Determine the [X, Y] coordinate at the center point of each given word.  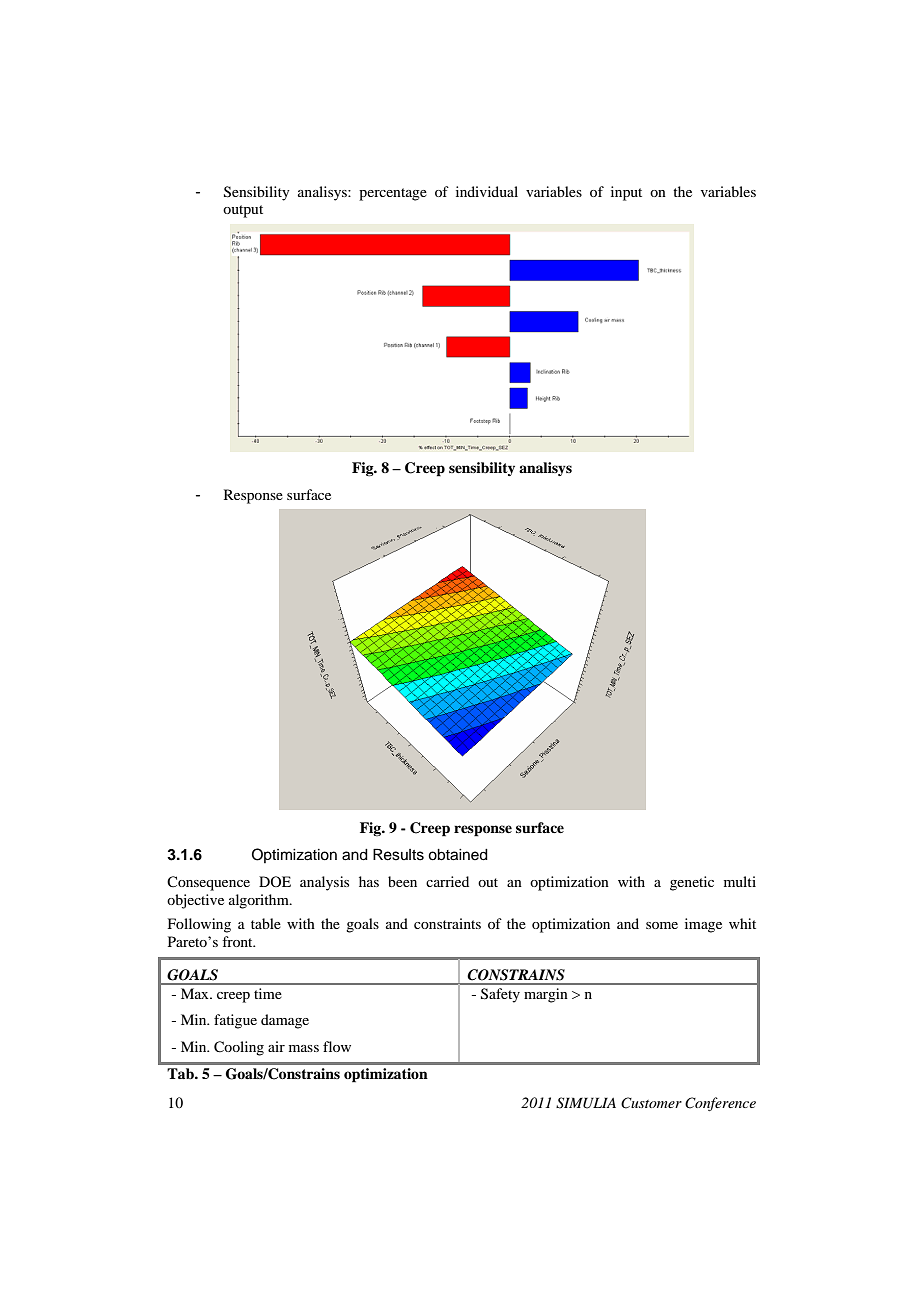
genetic [692, 883]
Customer [651, 1103]
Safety [500, 995]
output [243, 211]
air [276, 1046]
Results [398, 854]
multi [740, 881]
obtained [458, 855]
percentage [393, 194]
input [626, 193]
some [662, 925]
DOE [275, 881]
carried [447, 881]
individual [487, 191]
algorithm [260, 901]
